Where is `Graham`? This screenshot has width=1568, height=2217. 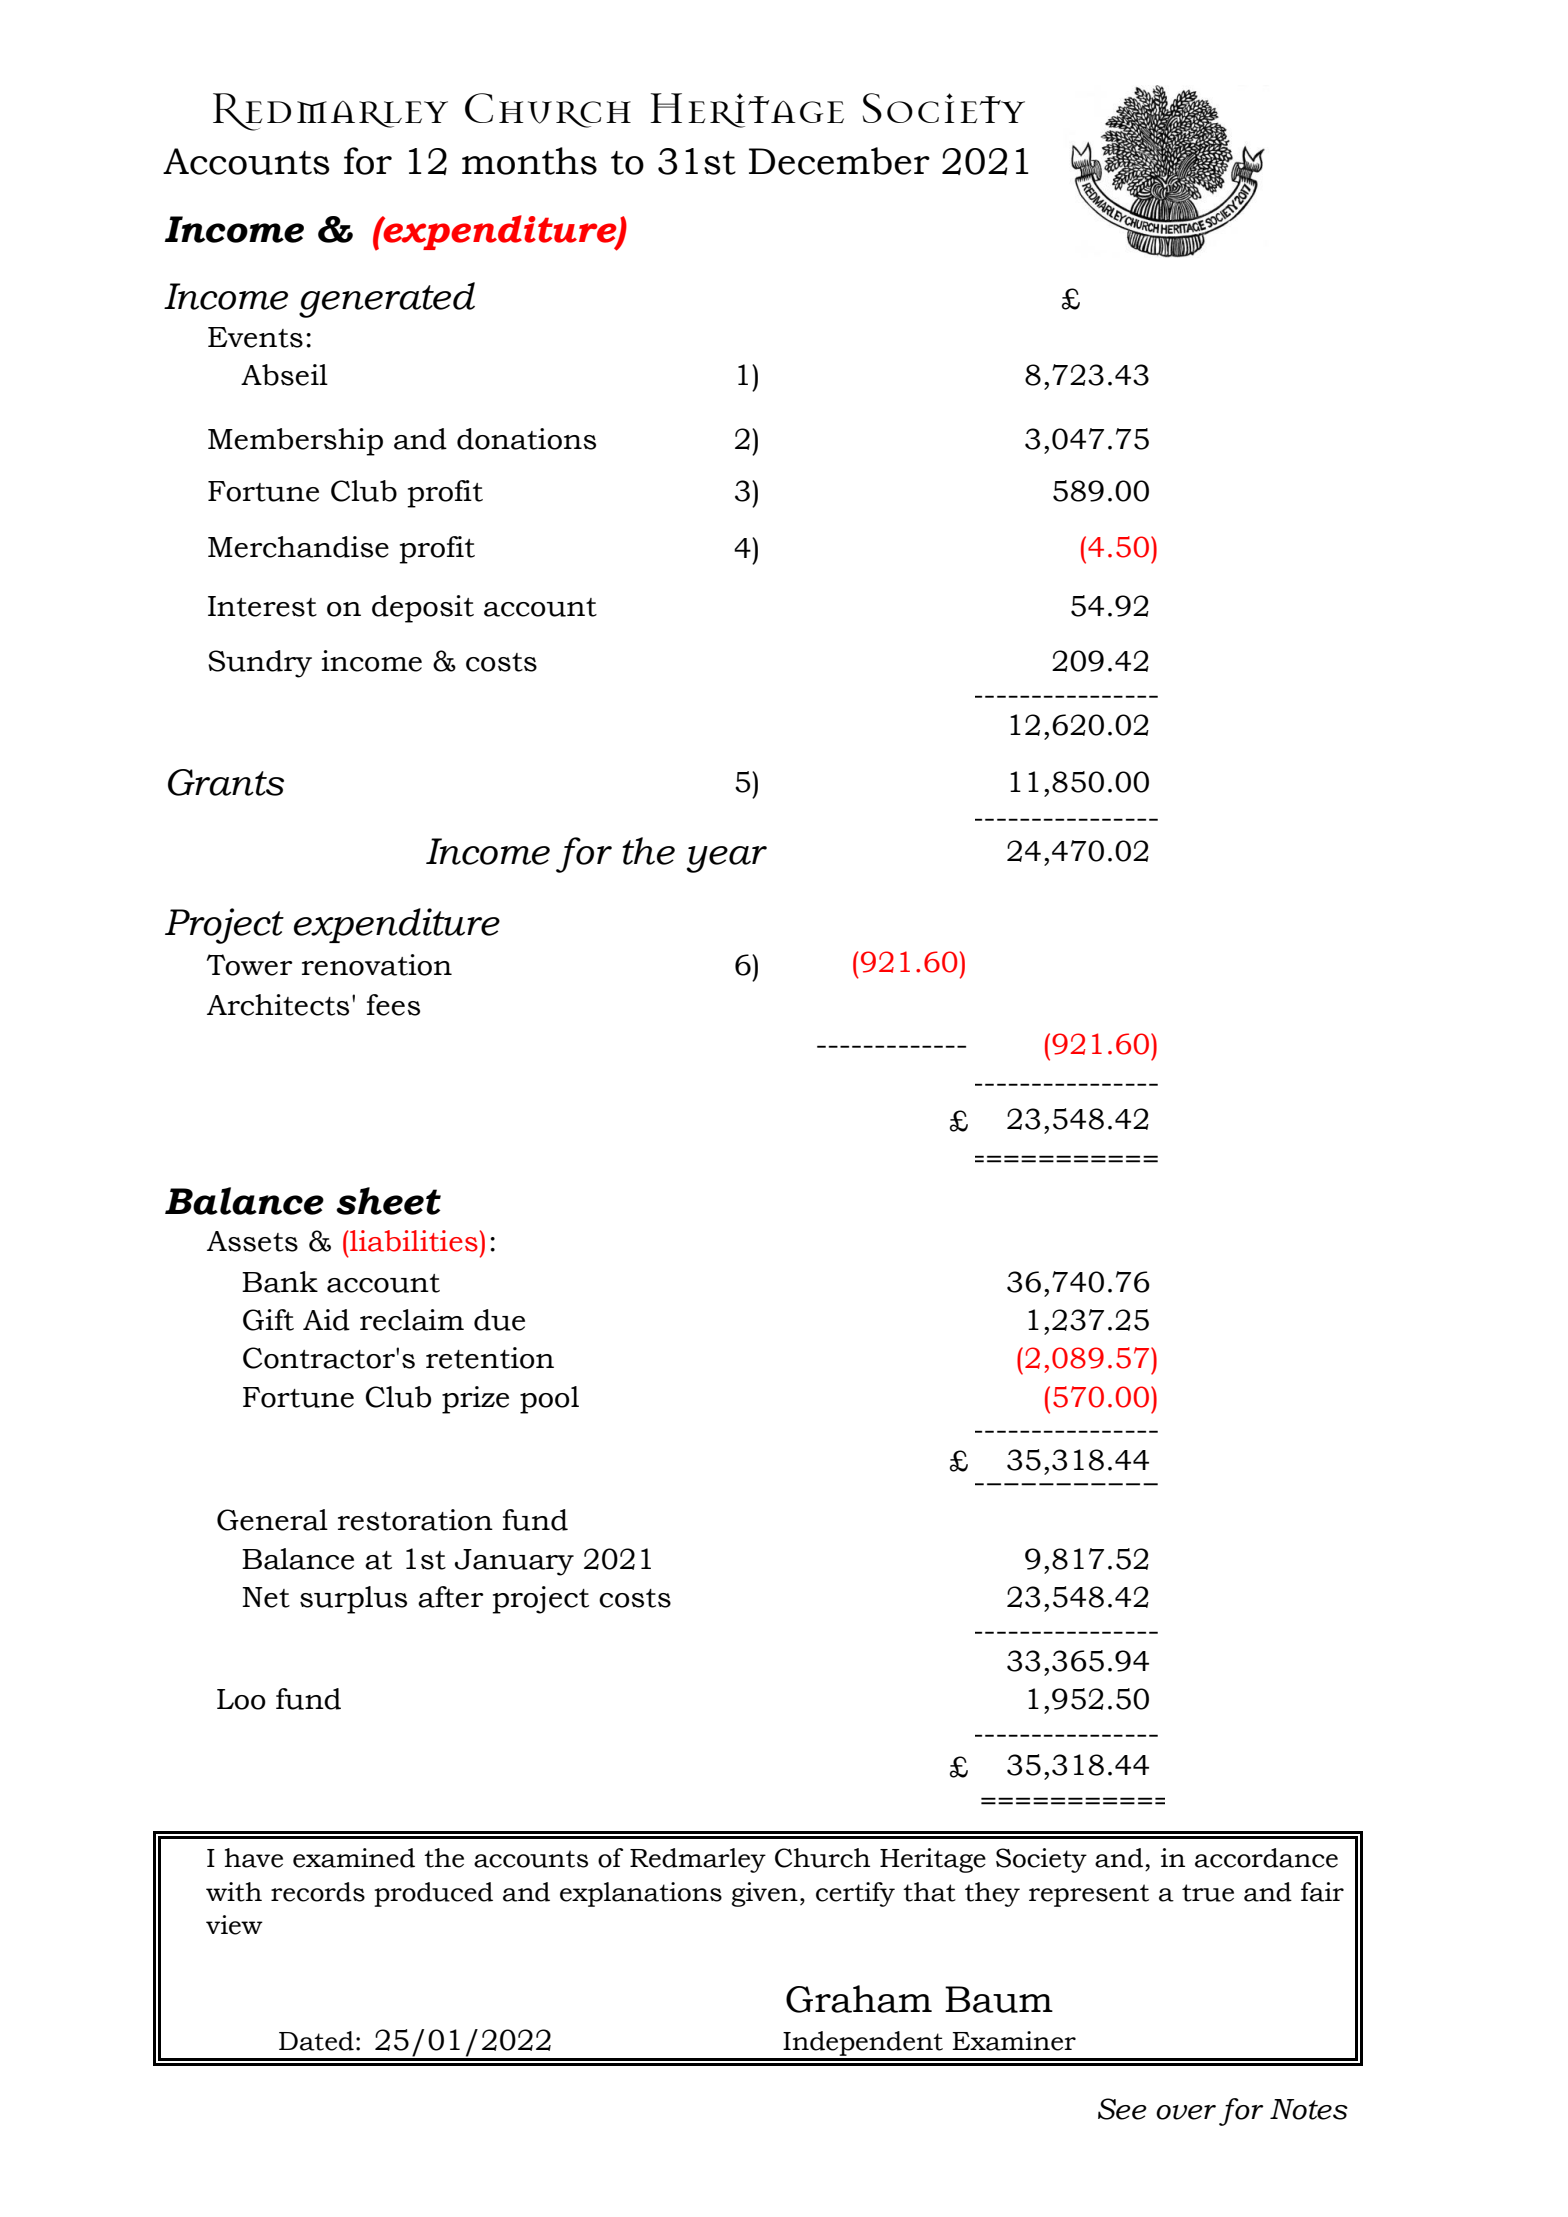
Graham is located at coordinates (859, 1999).
